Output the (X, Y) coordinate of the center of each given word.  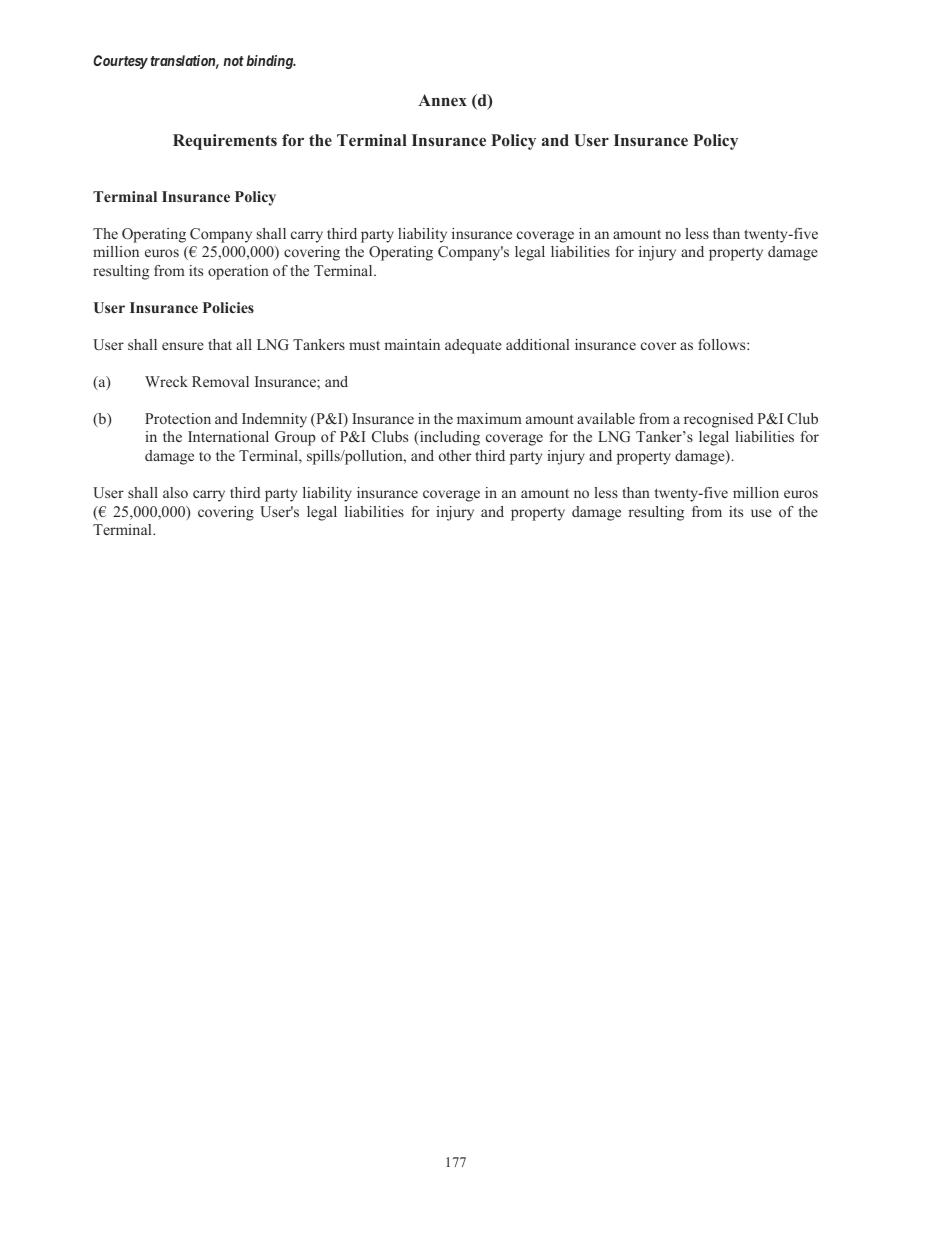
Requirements (225, 142)
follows (723, 344)
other (455, 455)
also (175, 492)
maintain (412, 344)
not (233, 61)
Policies (228, 307)
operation (238, 272)
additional (537, 344)
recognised (718, 420)
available (606, 418)
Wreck (166, 381)
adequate (473, 346)
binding (270, 62)
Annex (442, 100)
